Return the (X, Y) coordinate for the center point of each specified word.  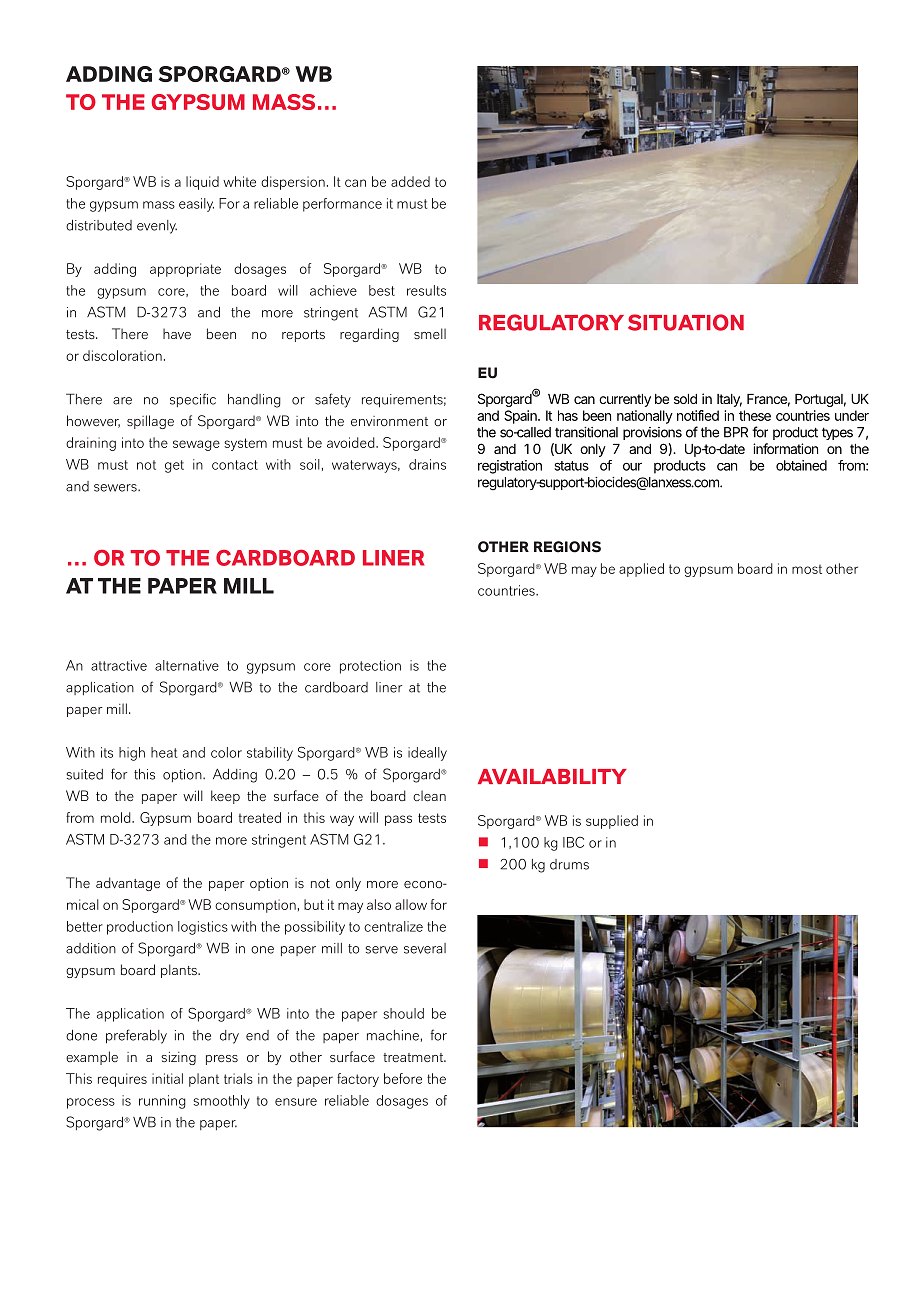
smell (430, 333)
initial (167, 1078)
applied (641, 570)
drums (569, 864)
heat (164, 752)
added (410, 181)
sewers (116, 488)
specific (193, 400)
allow (411, 904)
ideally (427, 754)
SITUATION (686, 322)
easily (196, 205)
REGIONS (567, 547)
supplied (612, 822)
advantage (128, 884)
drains (427, 464)
